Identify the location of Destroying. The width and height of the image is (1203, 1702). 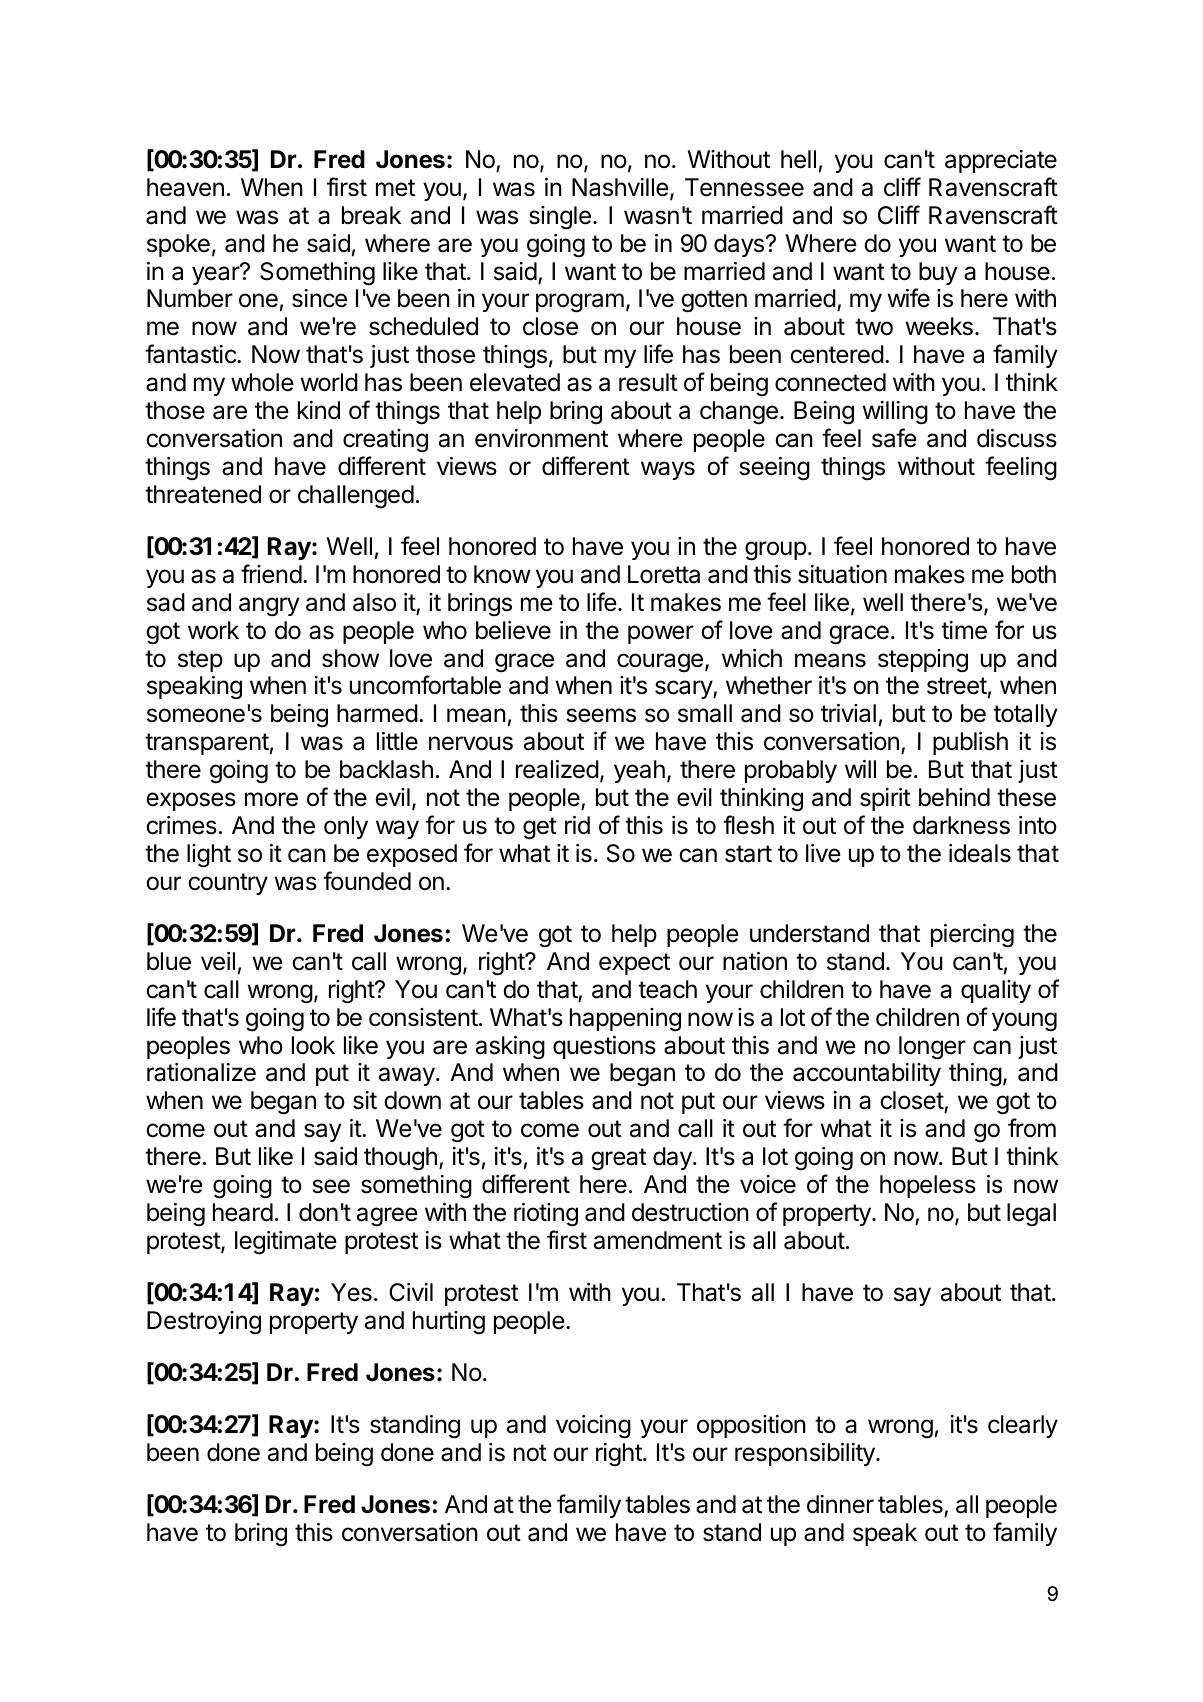
(204, 1323).
